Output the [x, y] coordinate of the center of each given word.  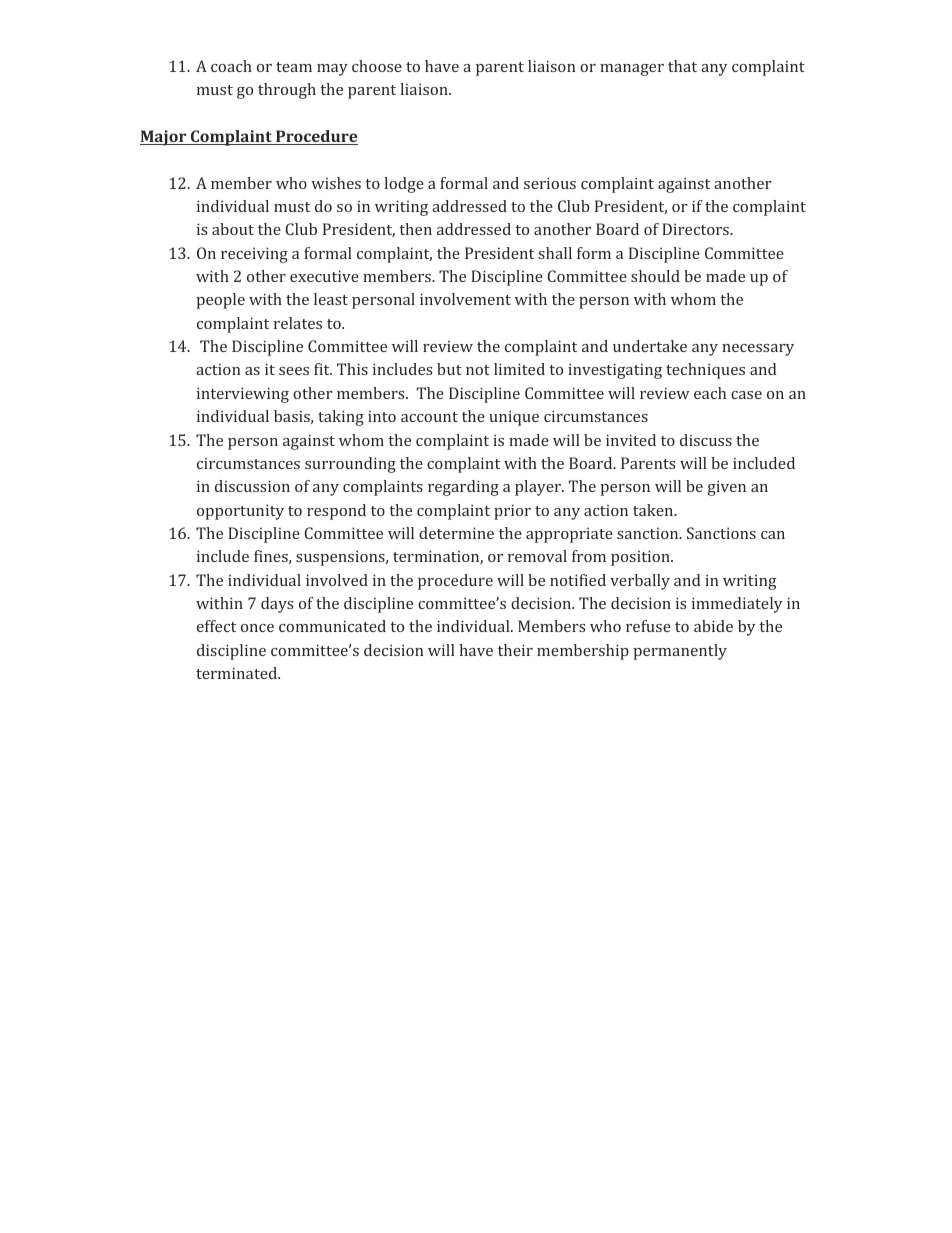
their [515, 650]
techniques [705, 371]
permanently [680, 652]
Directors [696, 229]
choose [377, 66]
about [233, 229]
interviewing [243, 395]
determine [456, 533]
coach [231, 66]
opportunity [240, 512]
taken [654, 510]
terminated [238, 673]
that [682, 66]
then [416, 229]
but [449, 369]
